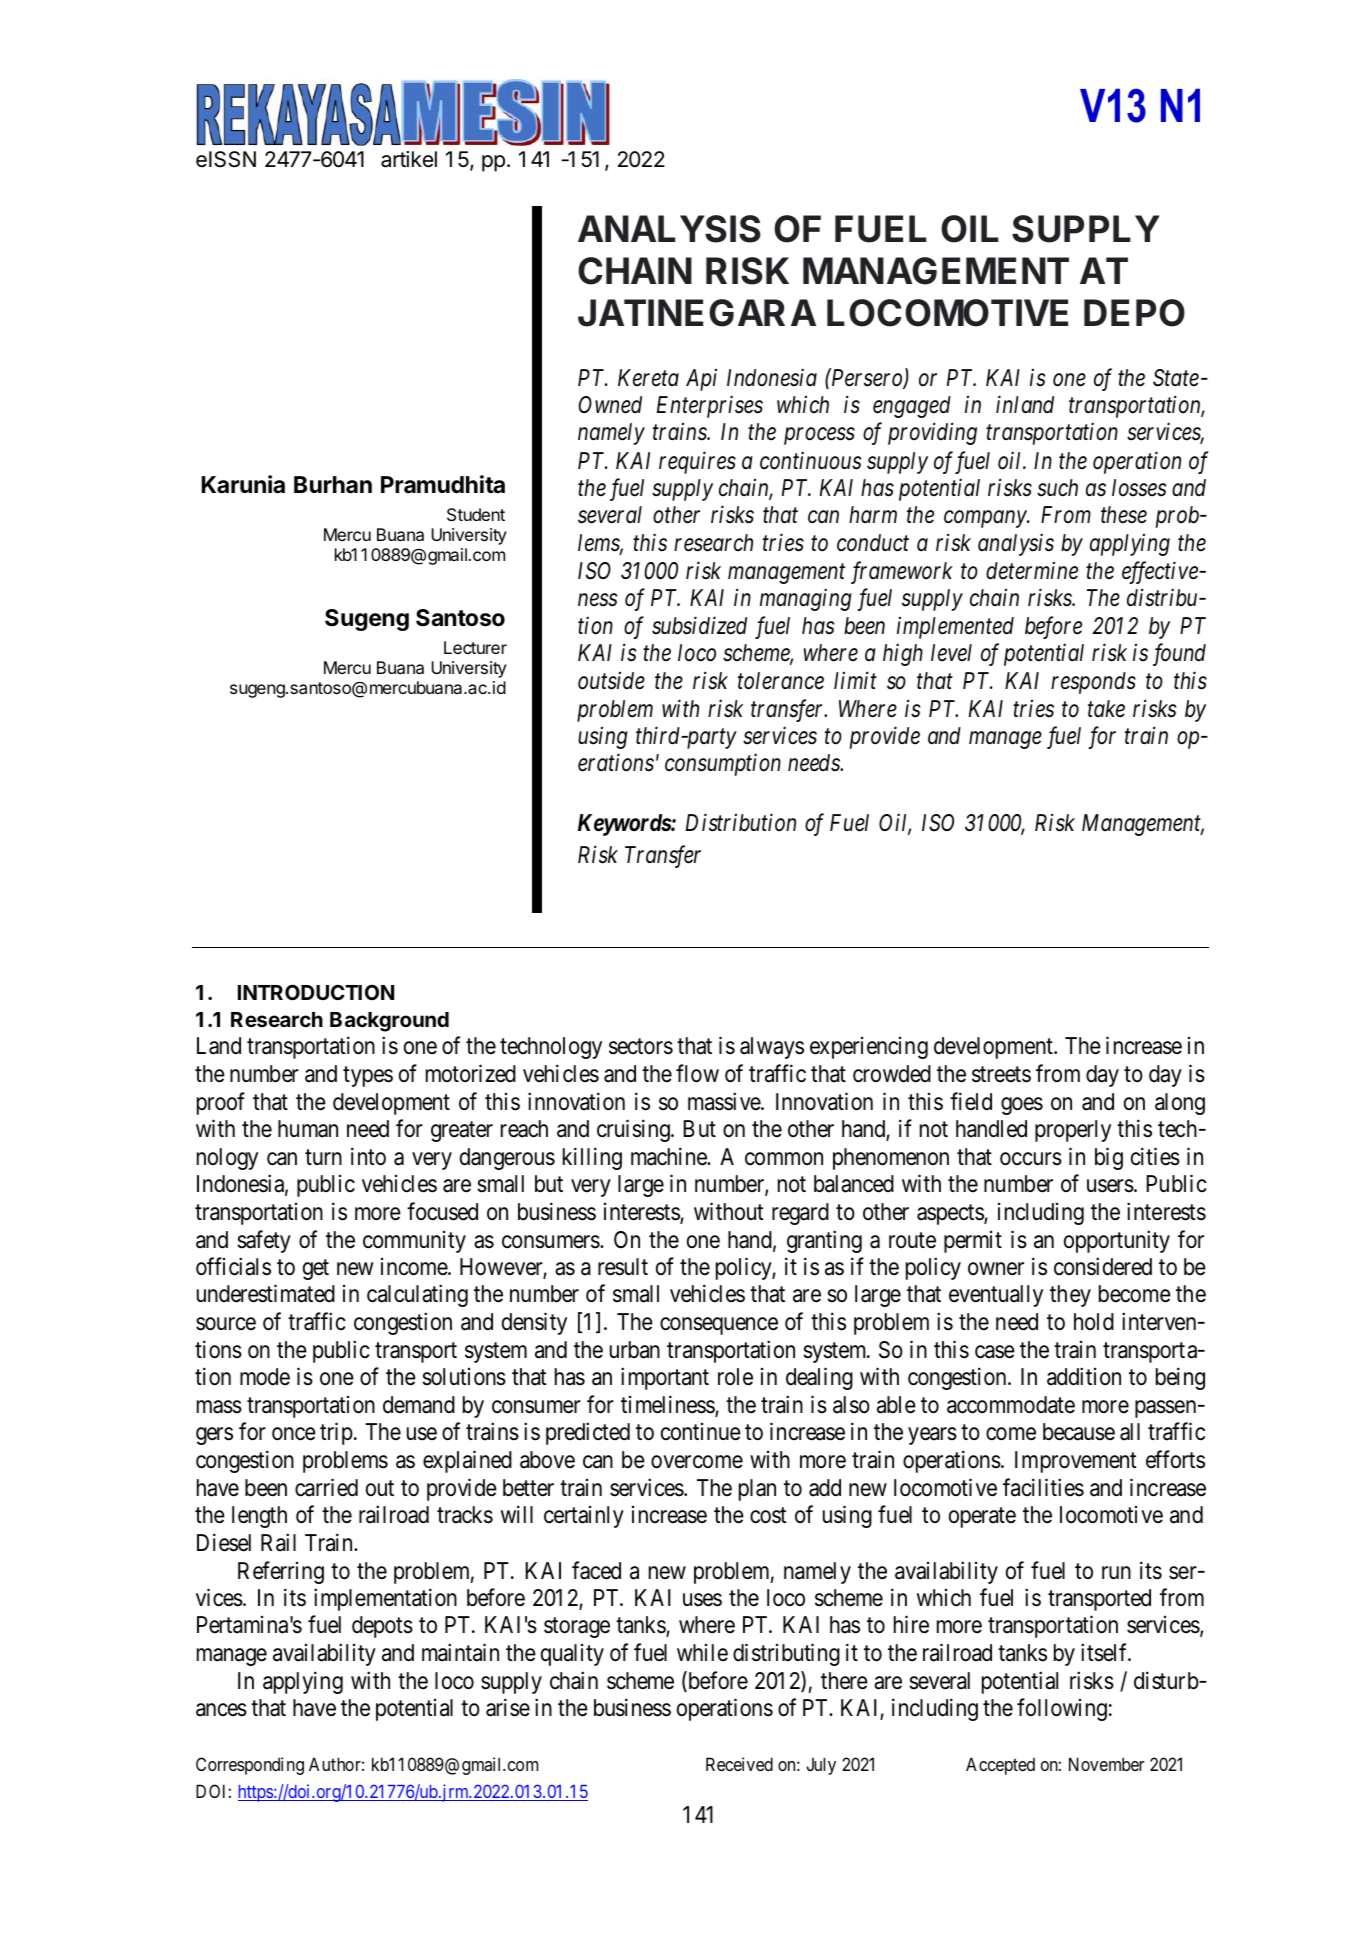 This screenshot has width=1368, height=1934. What do you see at coordinates (409, 159) in the screenshot?
I see `artikel` at bounding box center [409, 159].
